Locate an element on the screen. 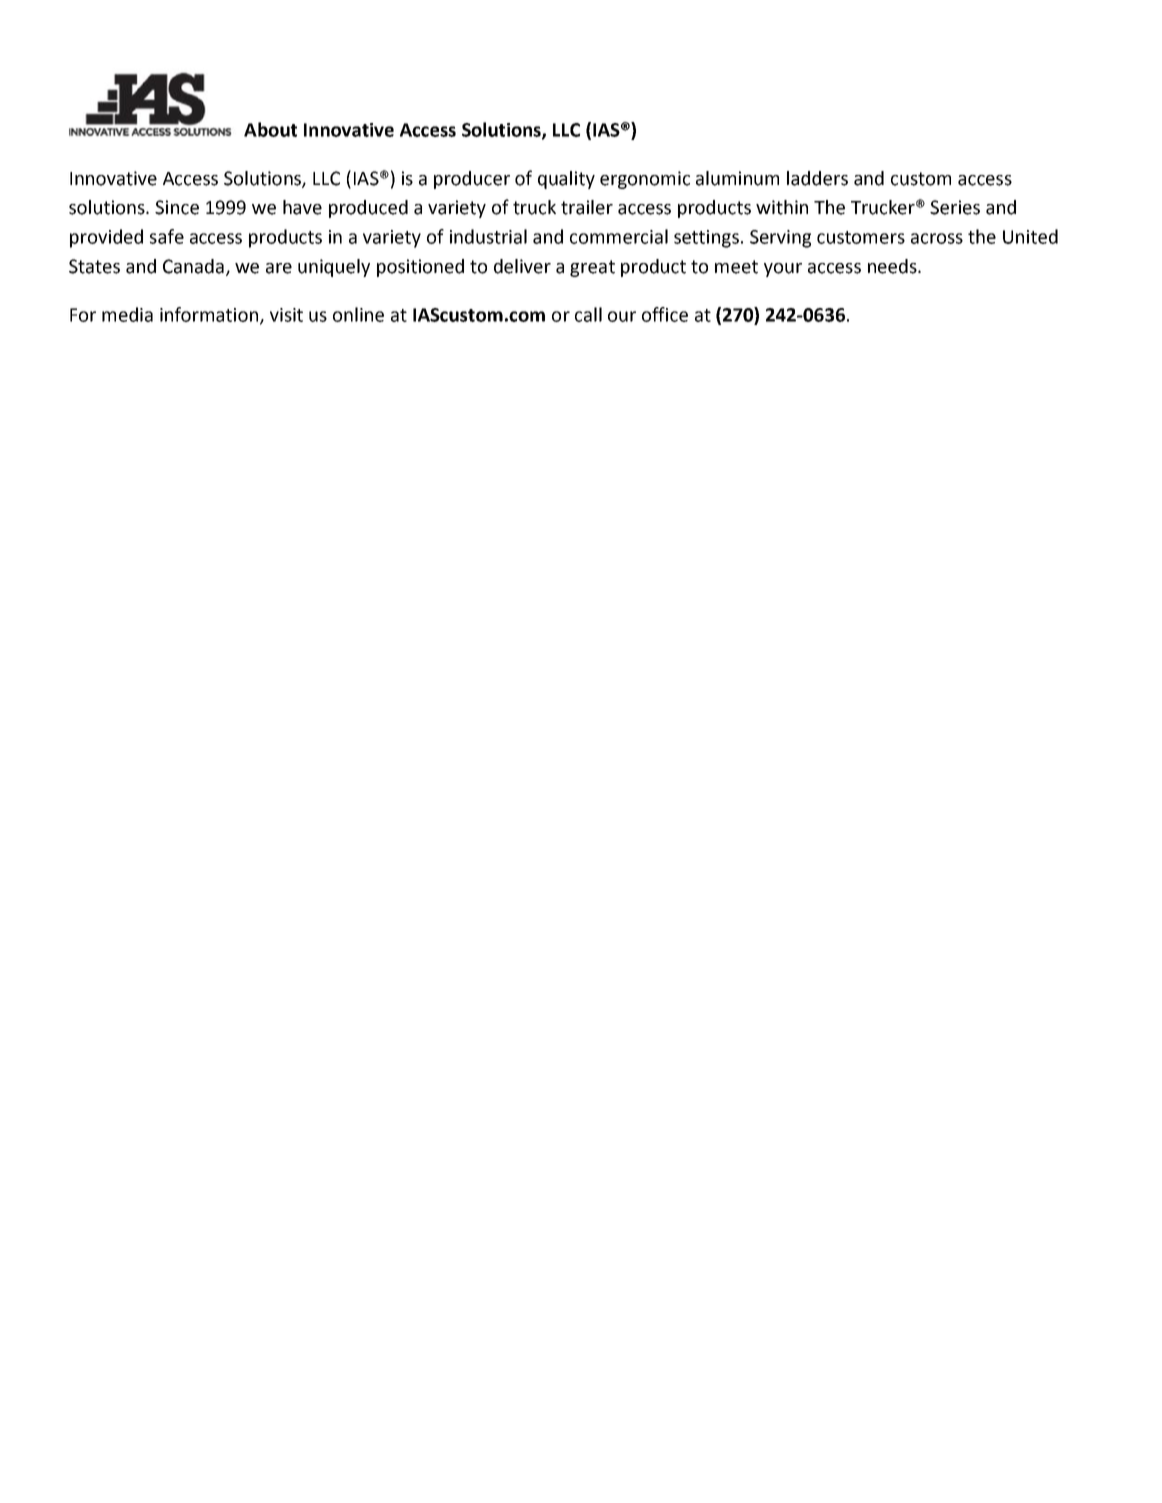 Image resolution: width=1162 pixels, height=1503 pixels. About is located at coordinates (270, 129).
